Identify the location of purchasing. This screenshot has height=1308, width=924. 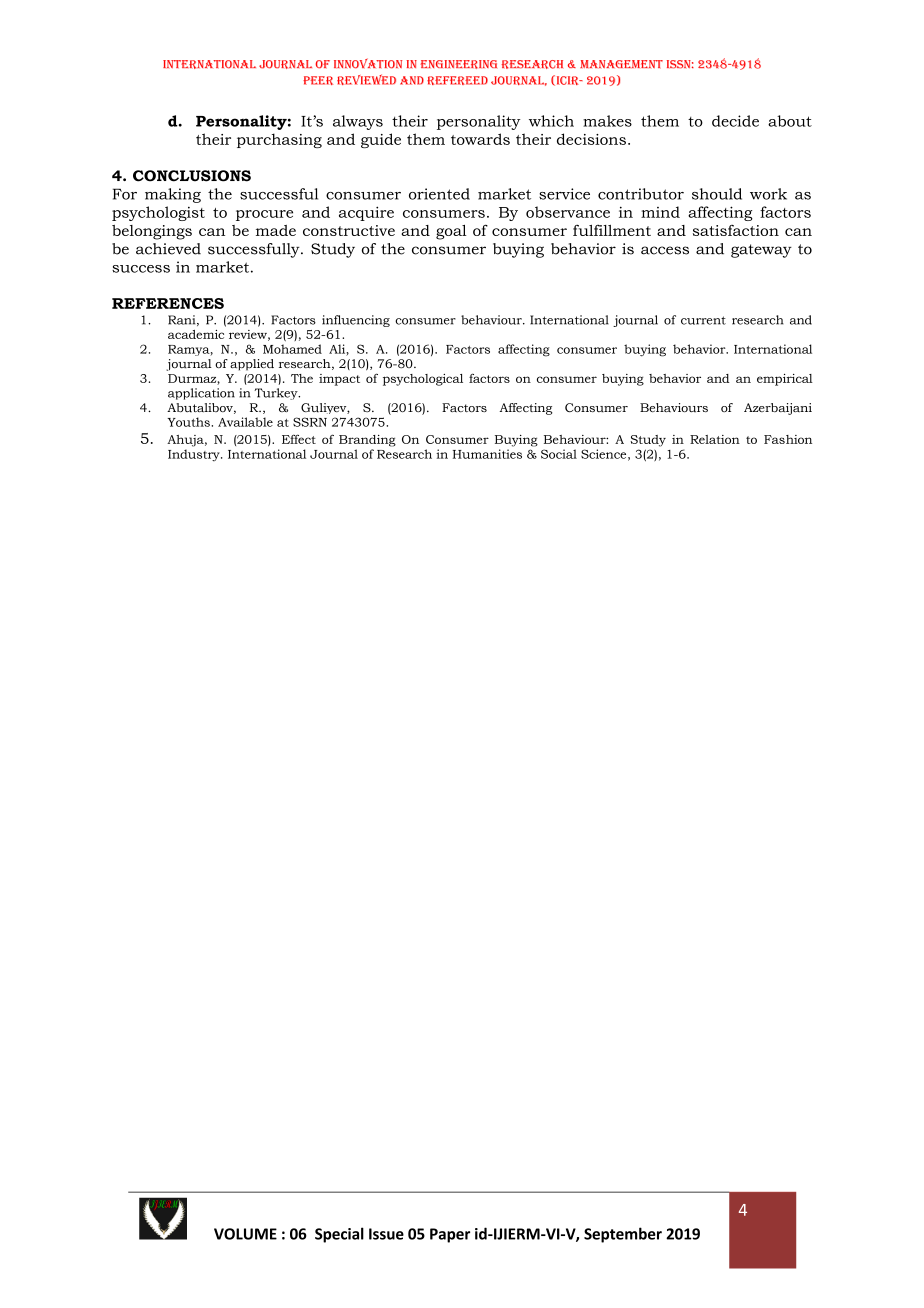
(279, 140).
